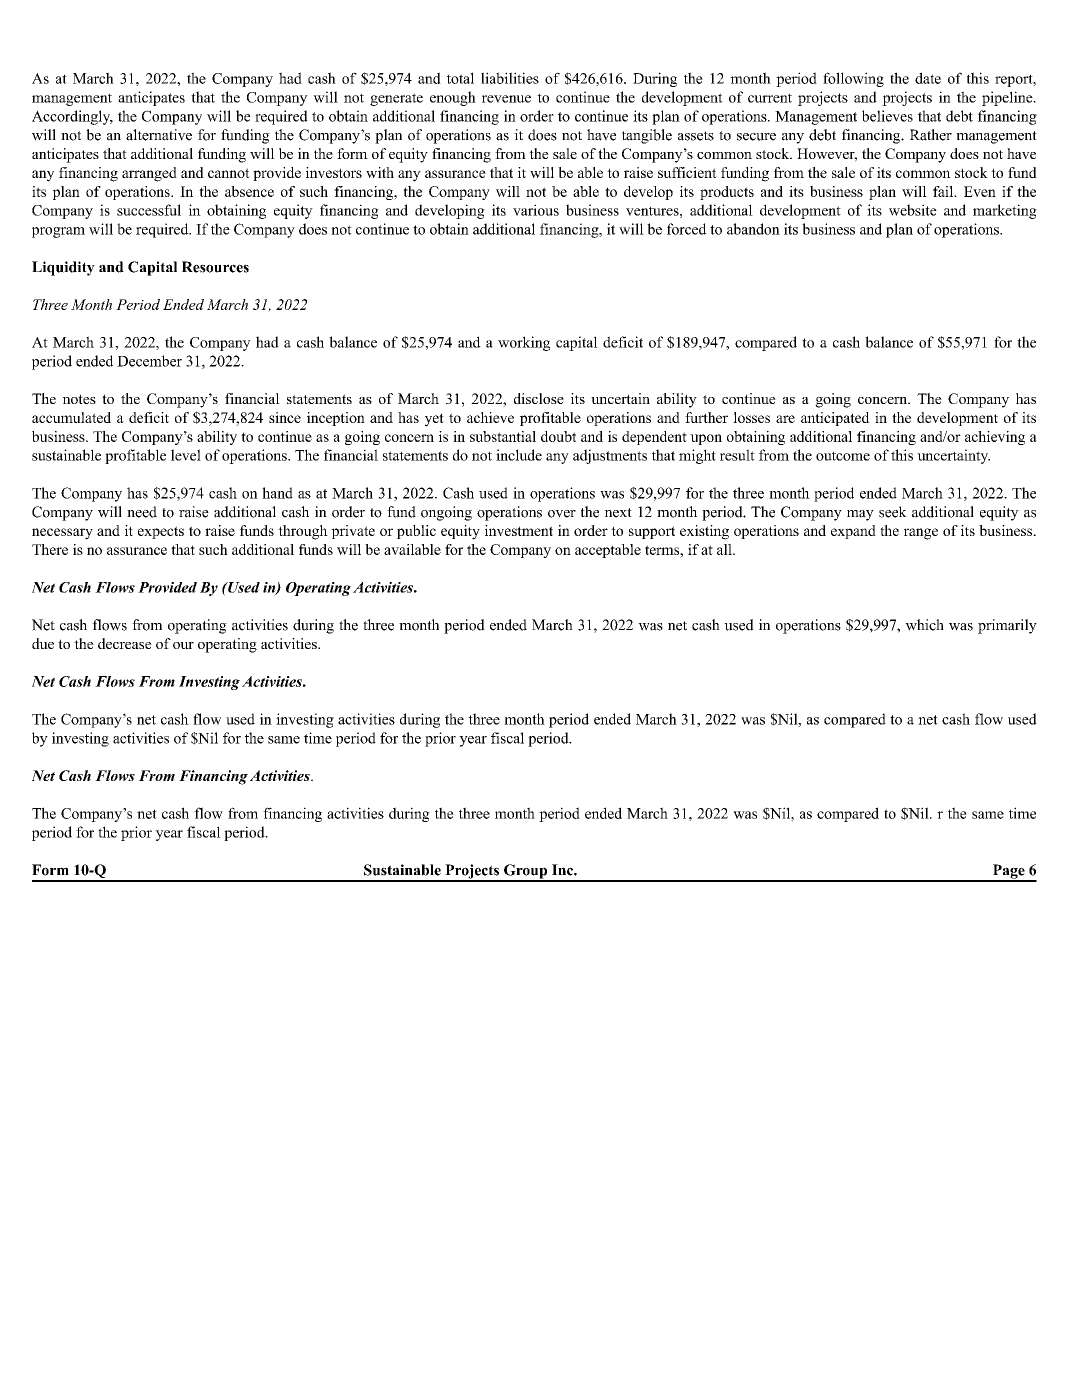 The height and width of the document is (1382, 1068). What do you see at coordinates (215, 267) in the document?
I see `Resources` at bounding box center [215, 267].
